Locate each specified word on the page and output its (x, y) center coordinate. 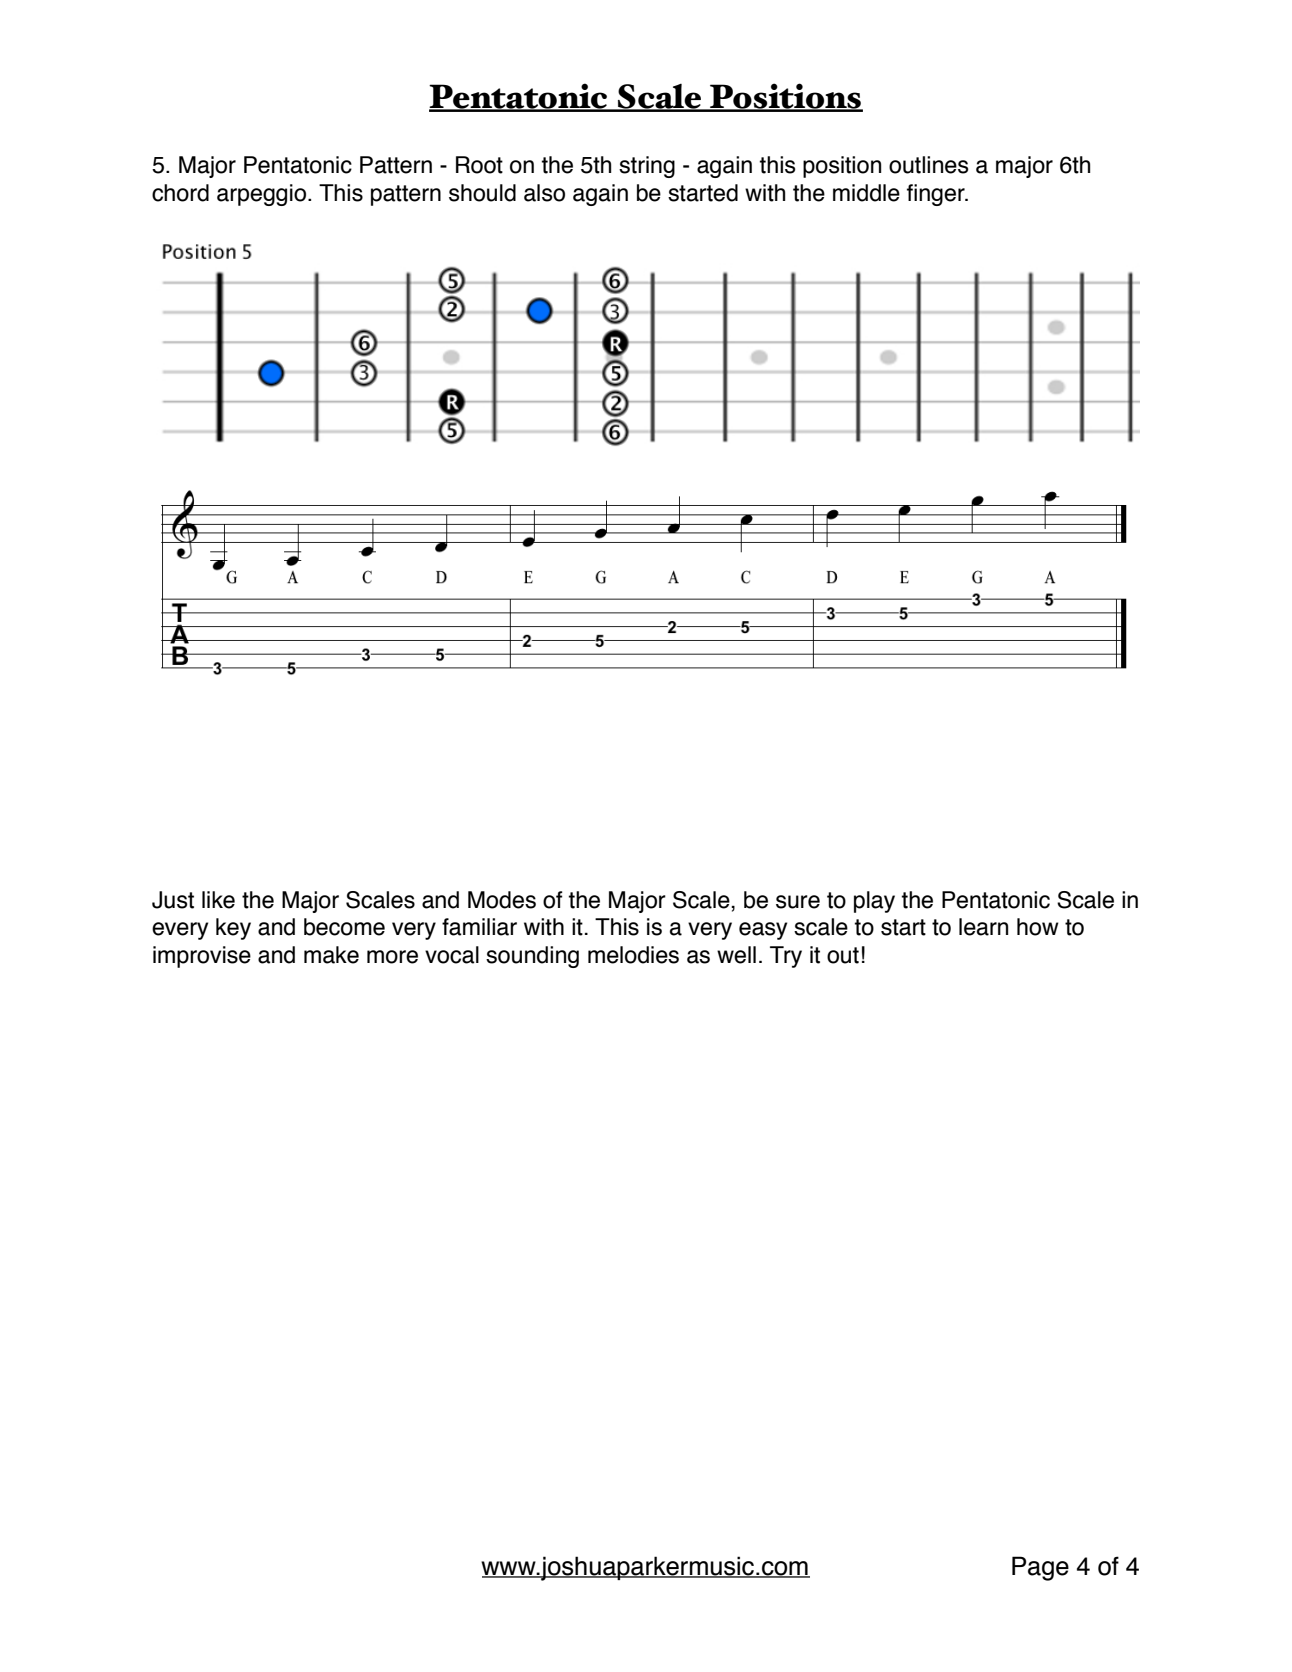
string (647, 167)
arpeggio (261, 195)
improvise (202, 957)
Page (1040, 1568)
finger (937, 195)
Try (786, 957)
